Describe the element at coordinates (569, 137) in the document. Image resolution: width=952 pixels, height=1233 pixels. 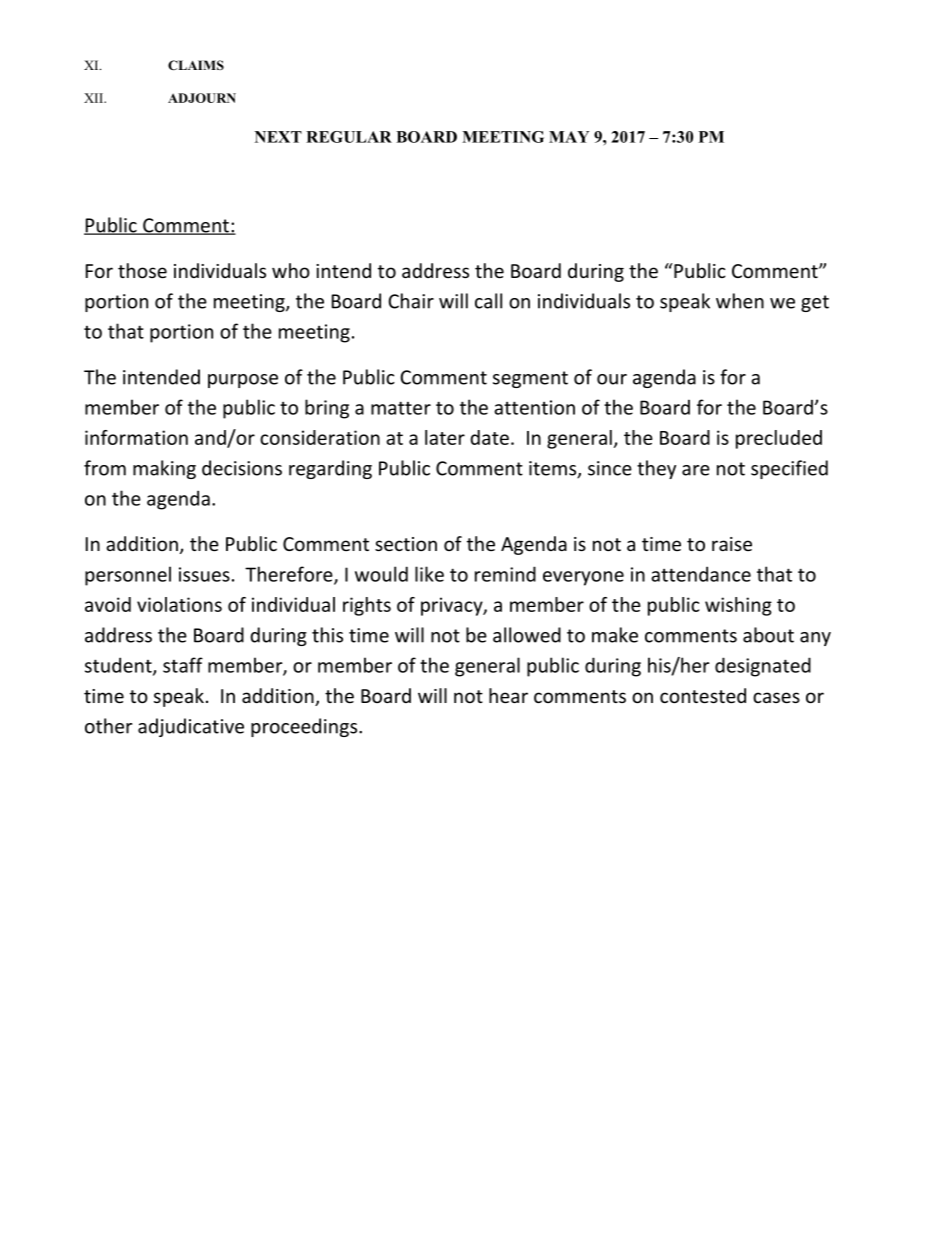
I see `MAY` at that location.
